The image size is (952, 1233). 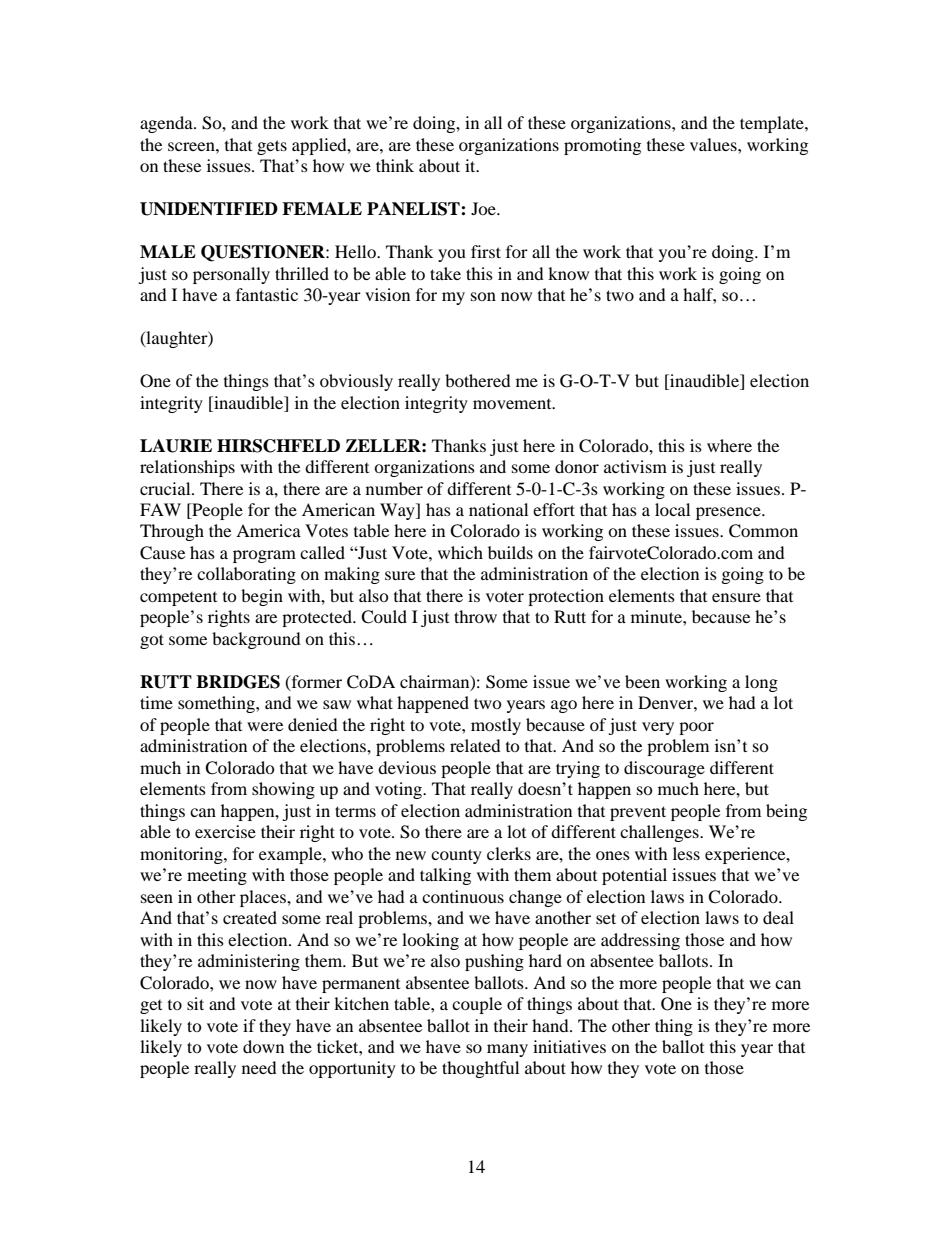 I want to click on begin, so click(x=262, y=597).
